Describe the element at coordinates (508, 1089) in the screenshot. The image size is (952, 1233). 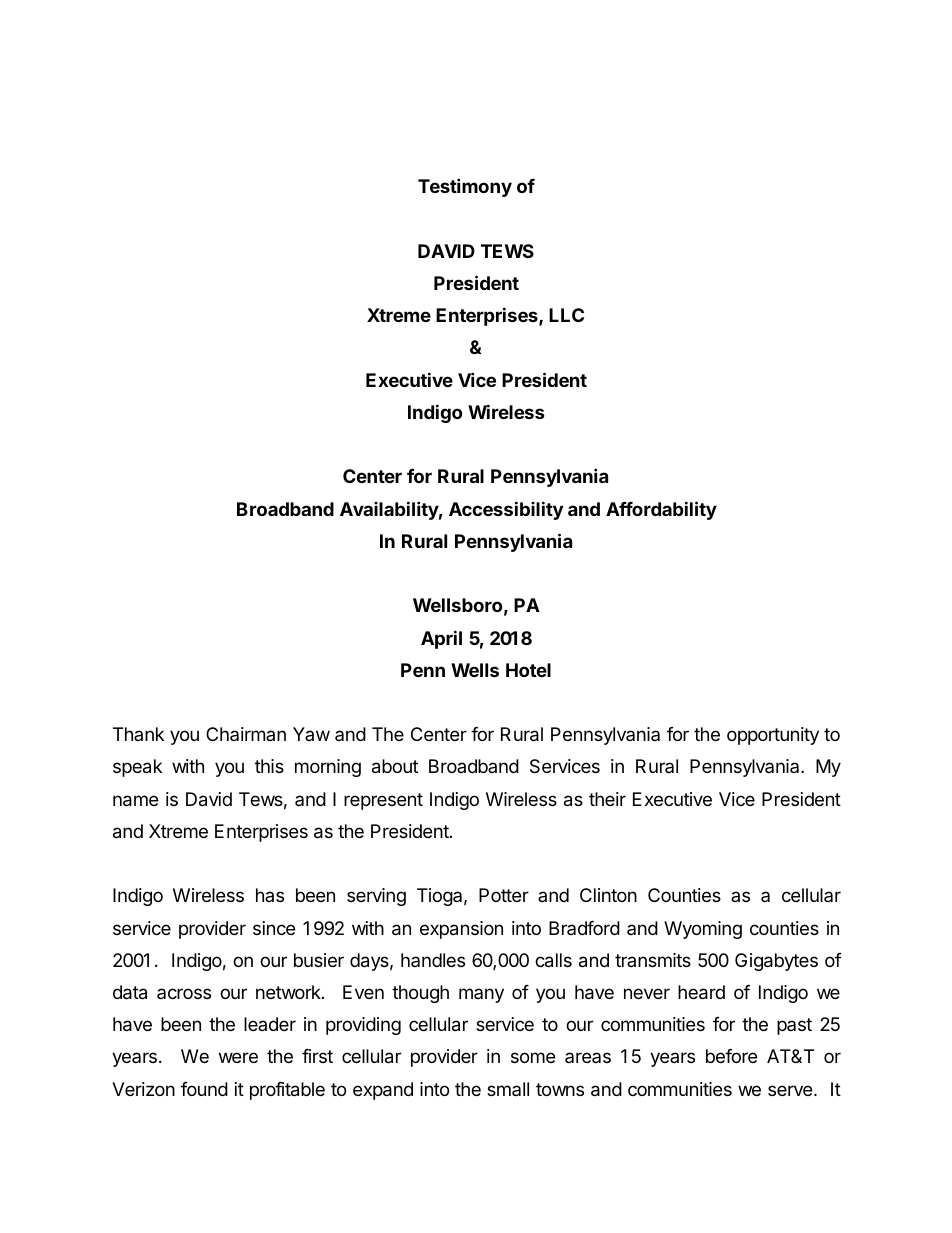
I see `small` at that location.
